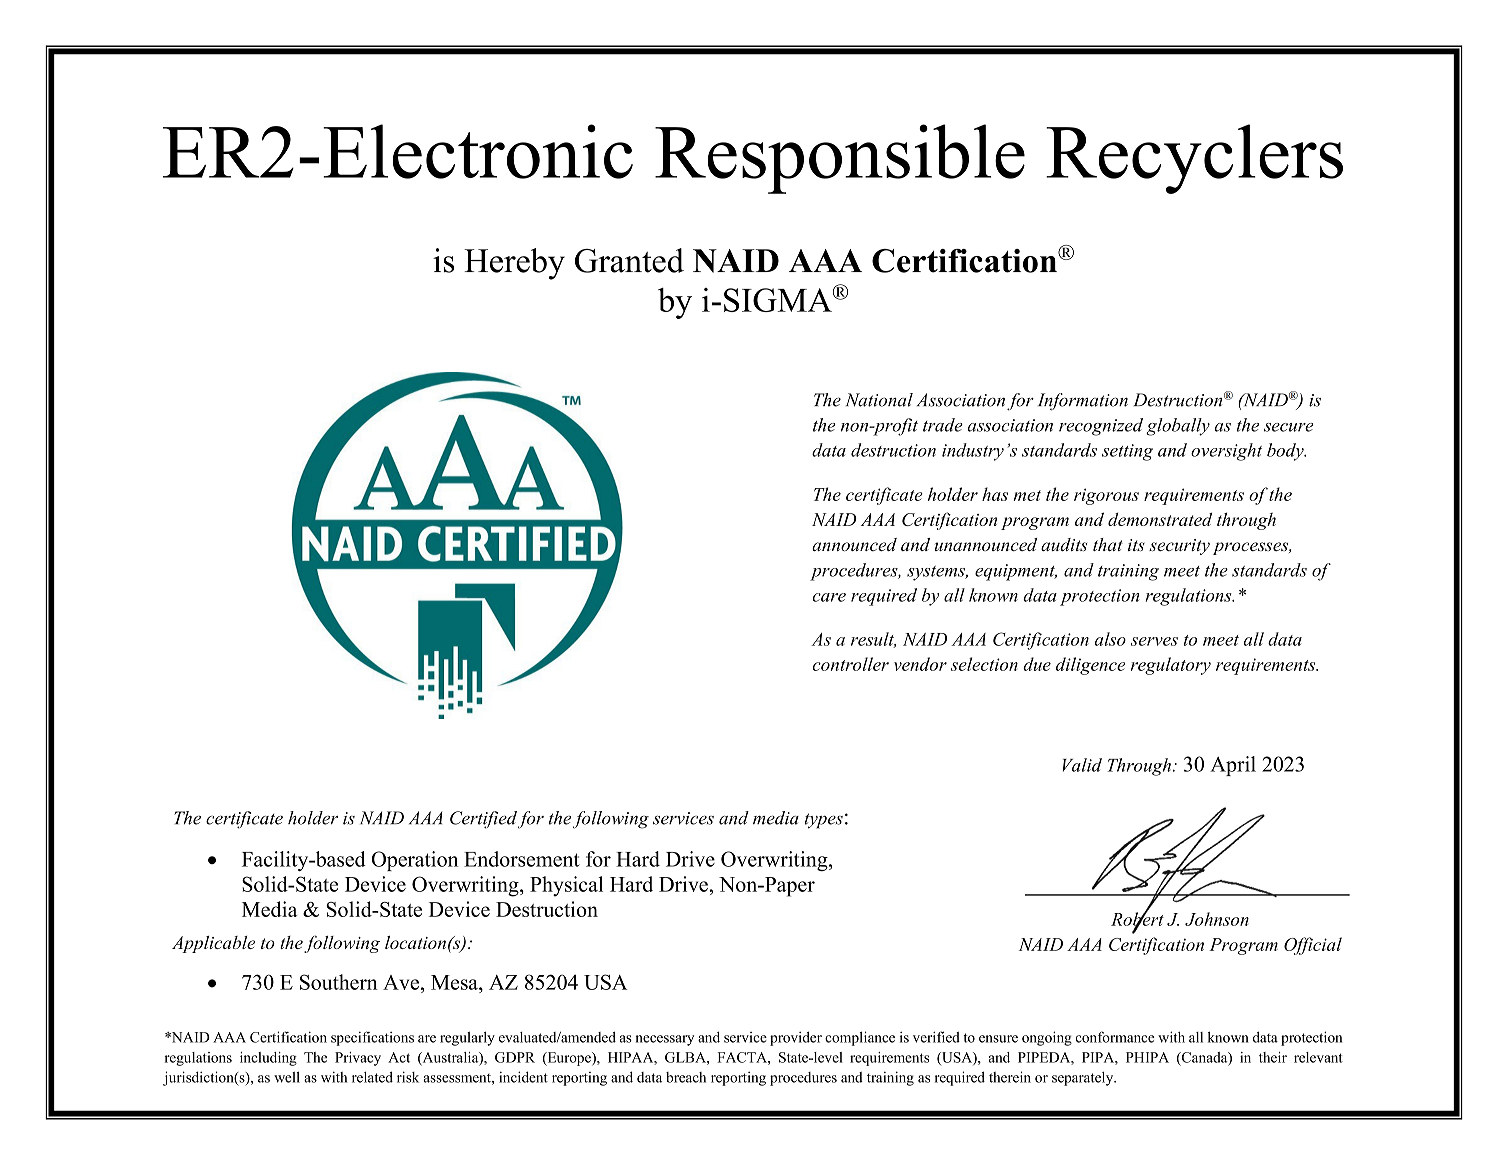 Image resolution: width=1508 pixels, height=1165 pixels. I want to click on types, so click(824, 821).
